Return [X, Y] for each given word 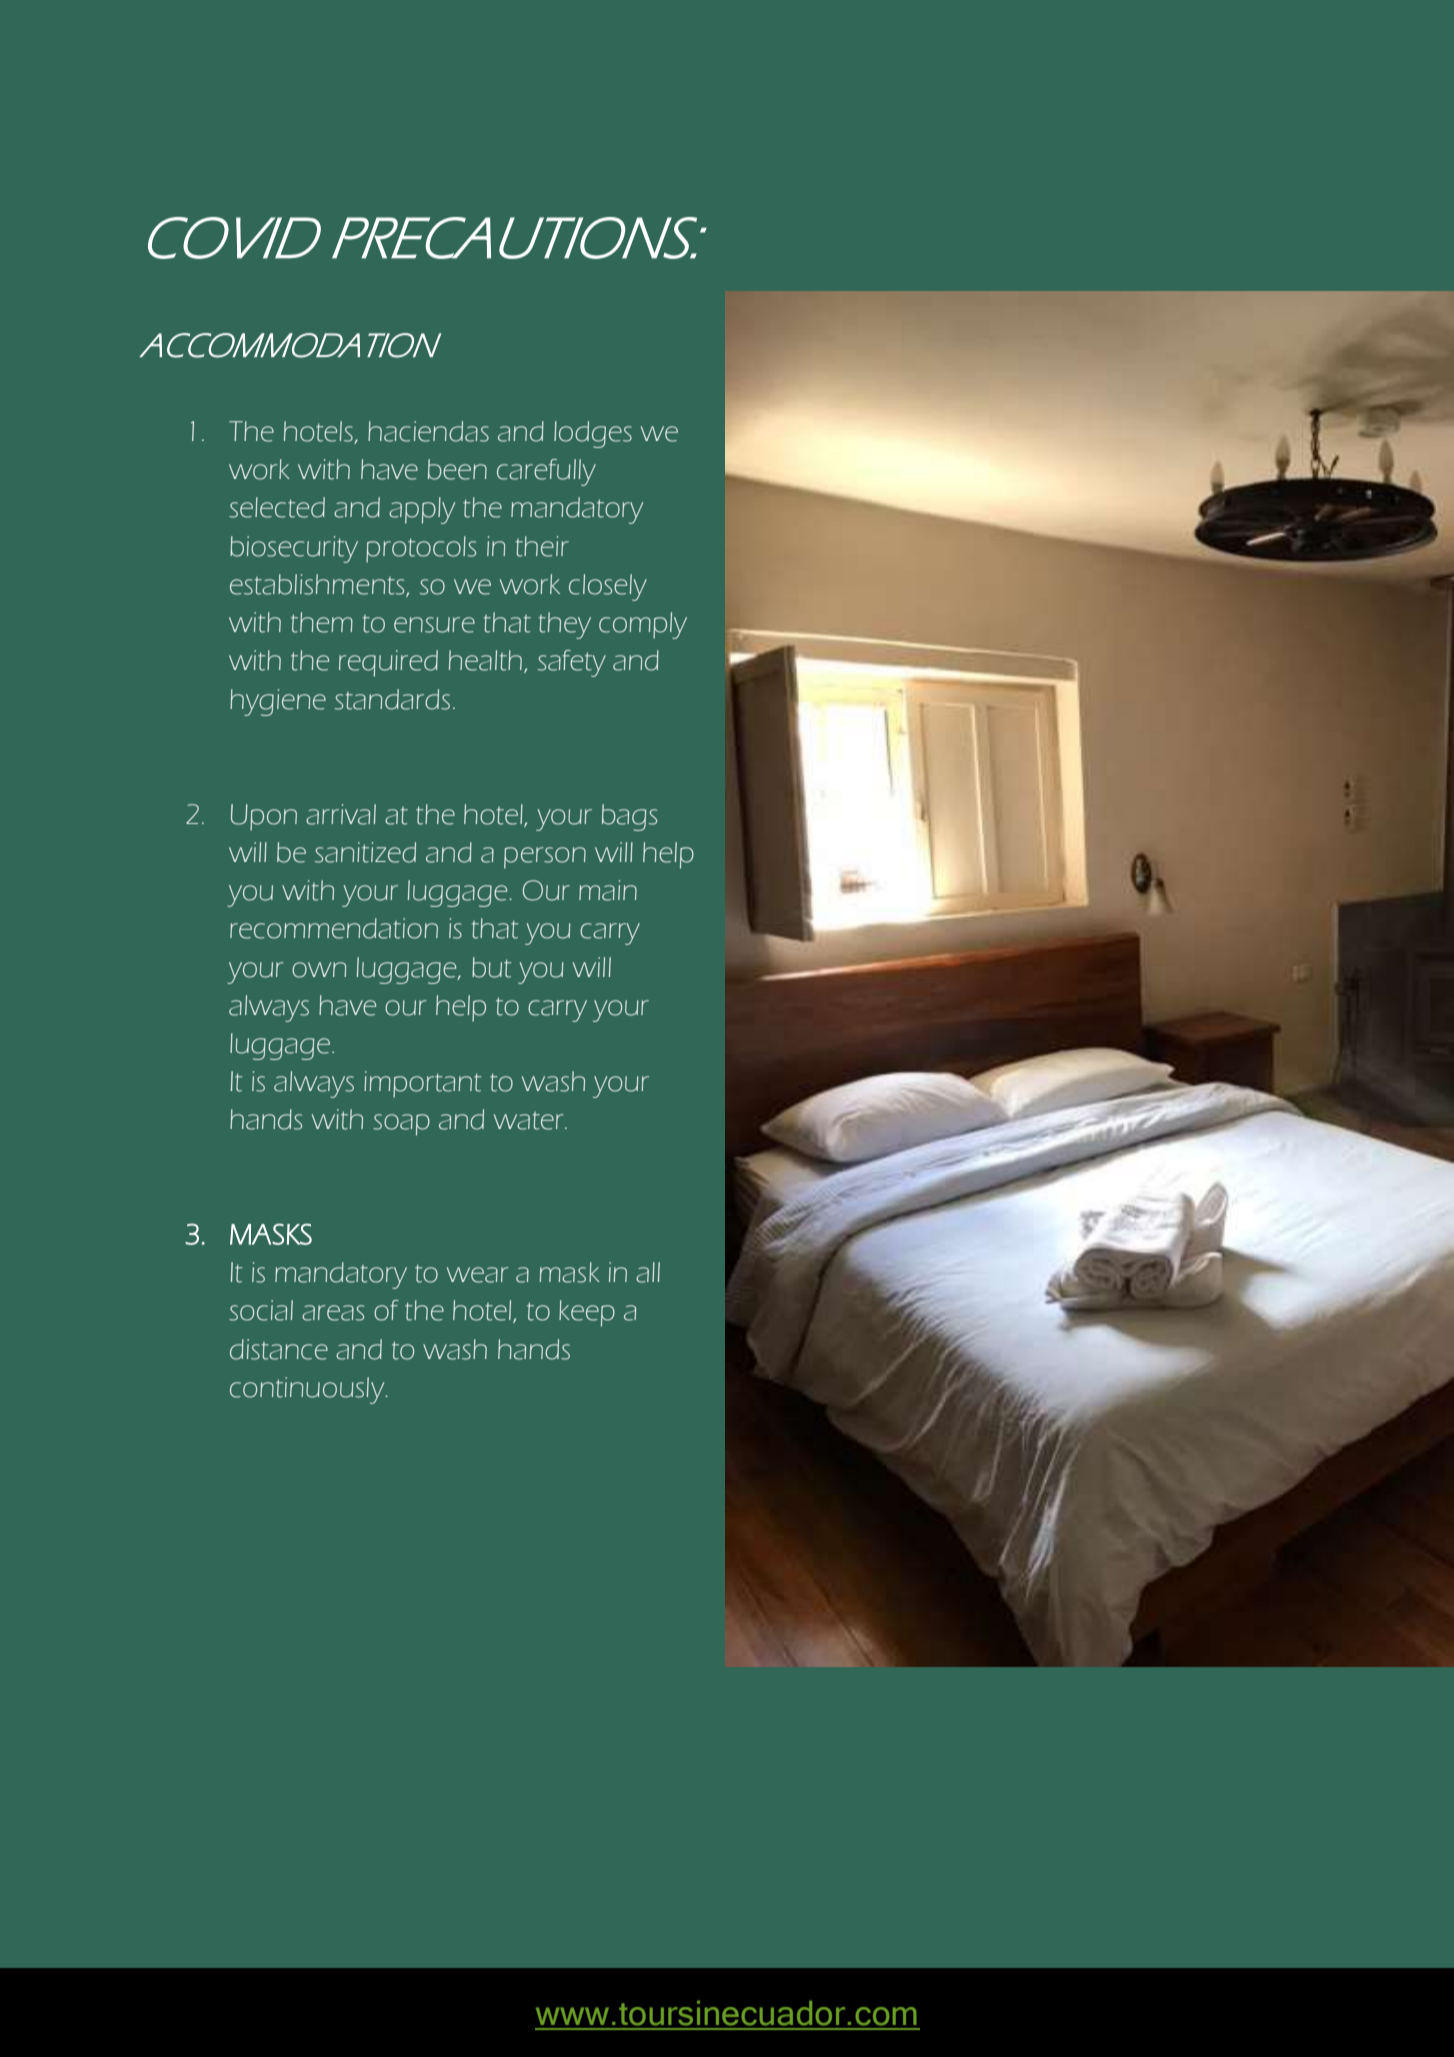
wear [477, 1275]
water [530, 1121]
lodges [593, 434]
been [457, 469]
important [422, 1084]
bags [629, 817]
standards [392, 699]
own [319, 970]
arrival [341, 814]
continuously [308, 1390]
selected [277, 507]
